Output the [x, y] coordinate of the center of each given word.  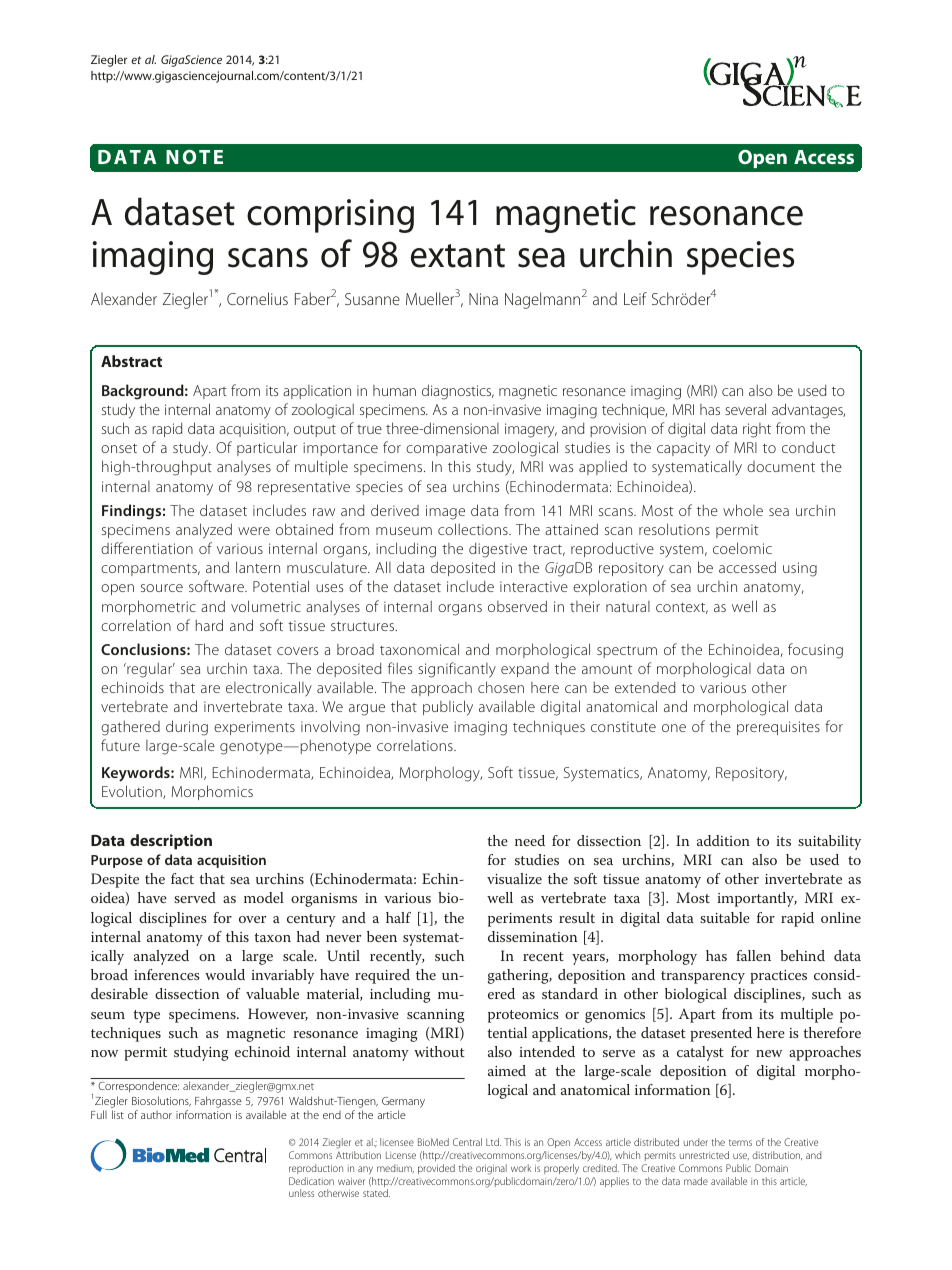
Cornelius [257, 298]
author [156, 1115]
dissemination [533, 936]
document [781, 466]
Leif [635, 298]
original [491, 1169]
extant [458, 256]
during [187, 728]
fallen [753, 955]
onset [119, 448]
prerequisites [778, 728]
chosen [501, 687]
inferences [167, 974]
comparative [446, 449]
